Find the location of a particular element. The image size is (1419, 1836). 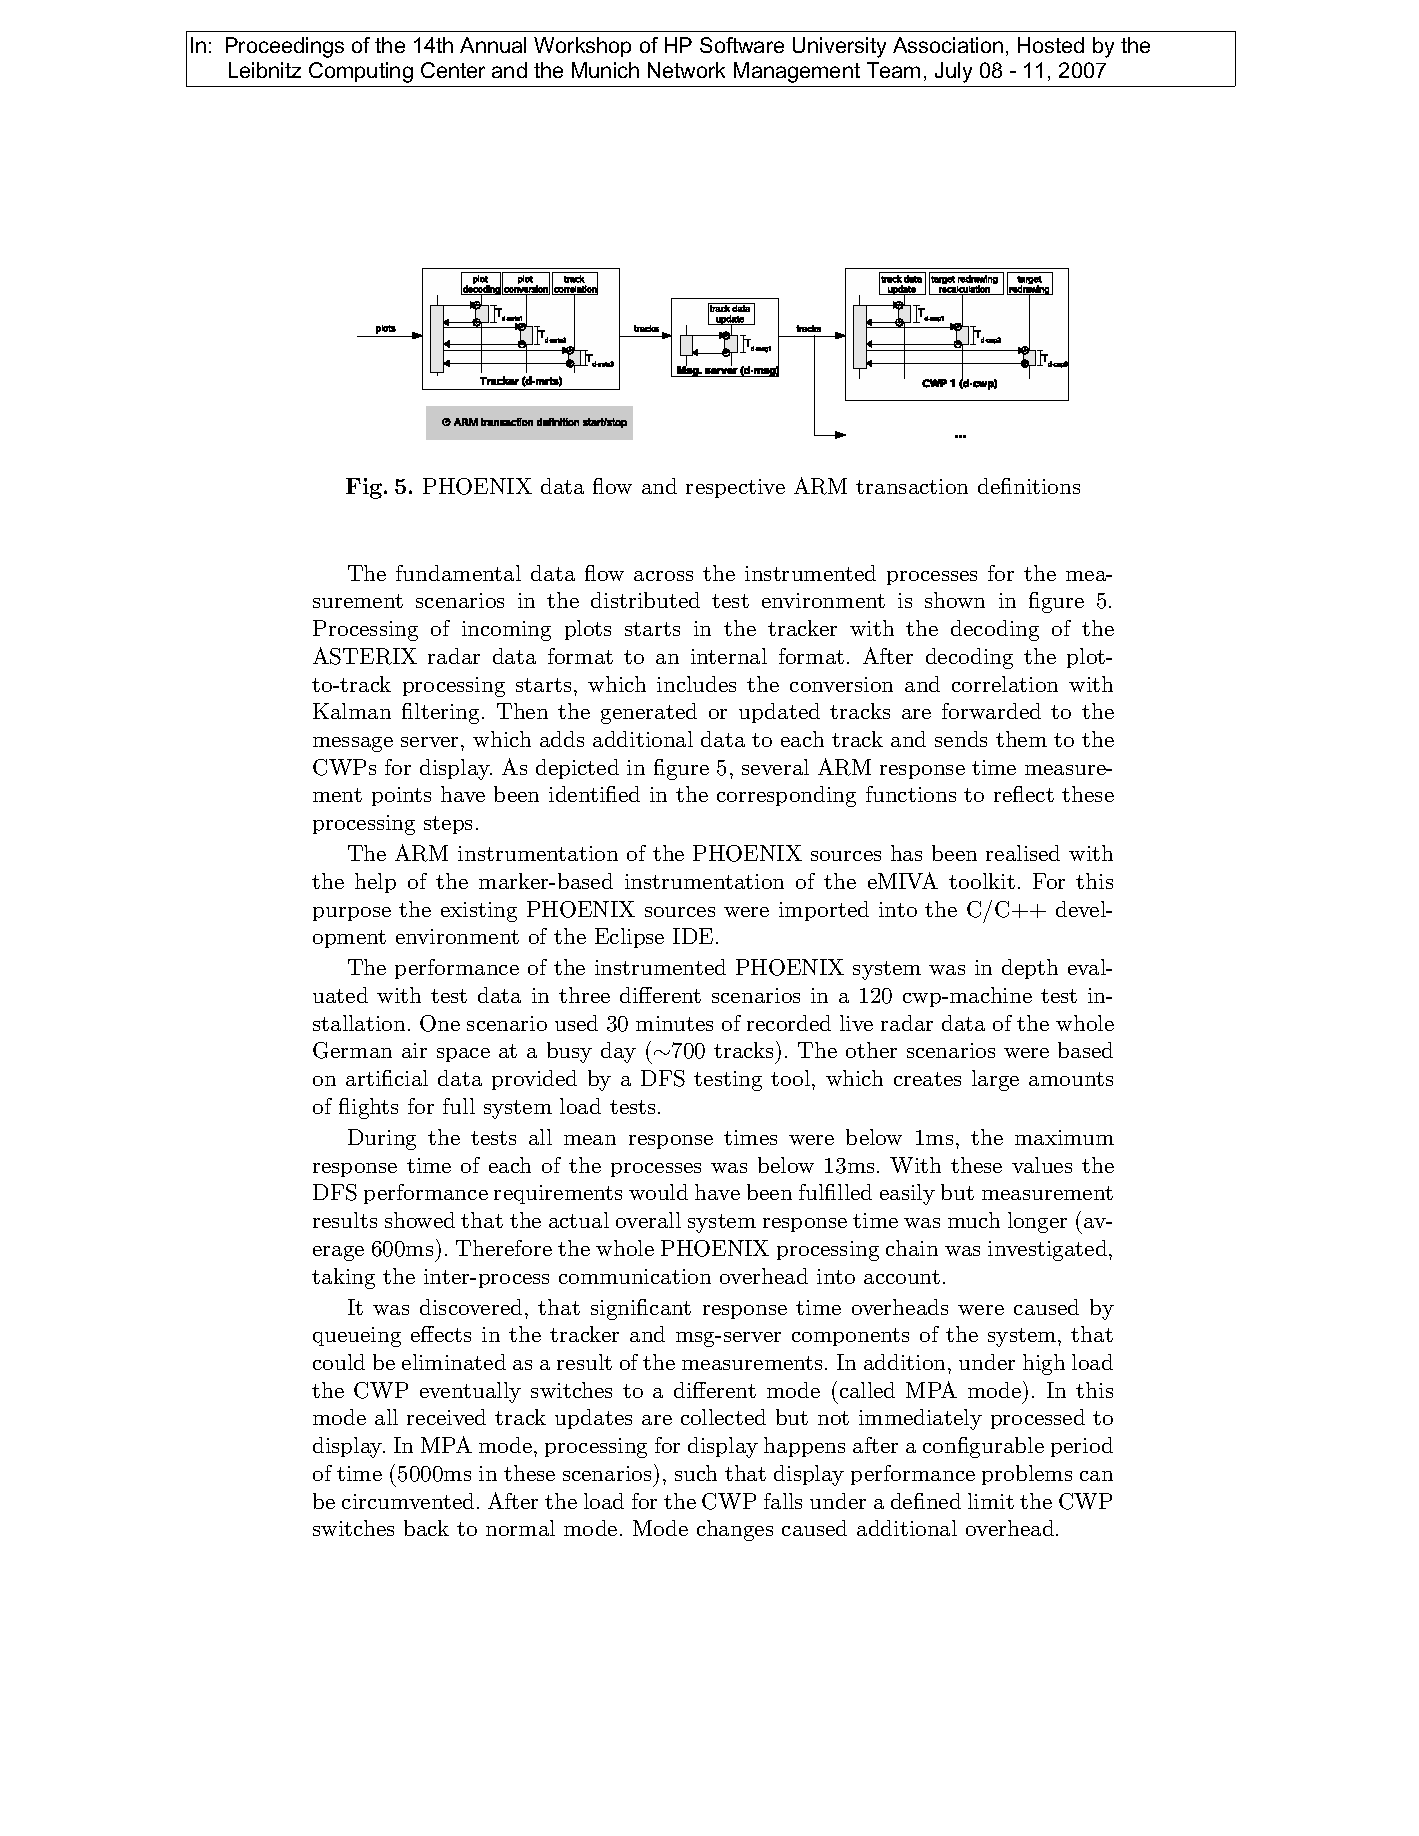

July is located at coordinates (953, 72).
